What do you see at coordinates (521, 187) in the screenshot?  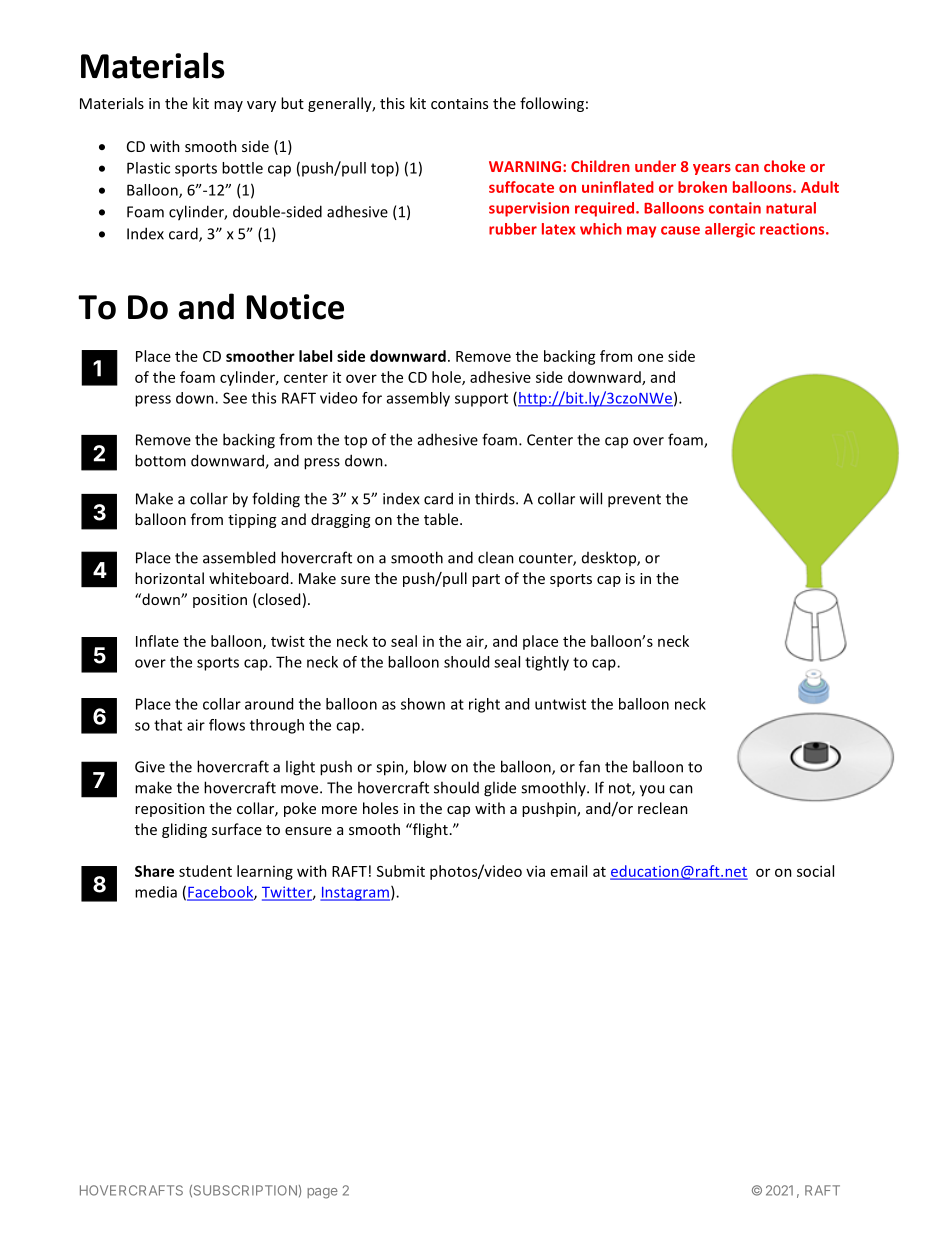 I see `suffocate` at bounding box center [521, 187].
